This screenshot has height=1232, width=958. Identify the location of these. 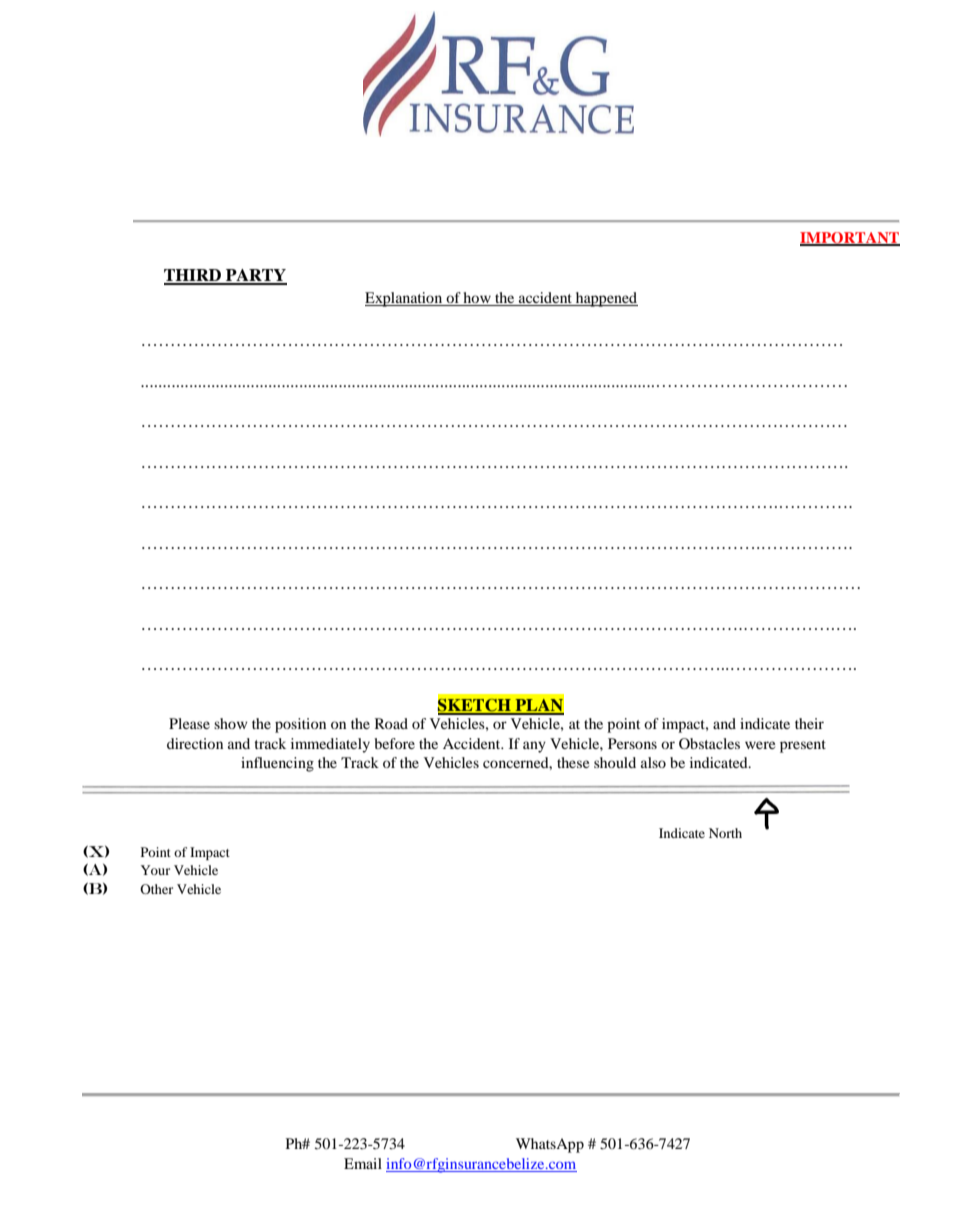
(573, 762).
